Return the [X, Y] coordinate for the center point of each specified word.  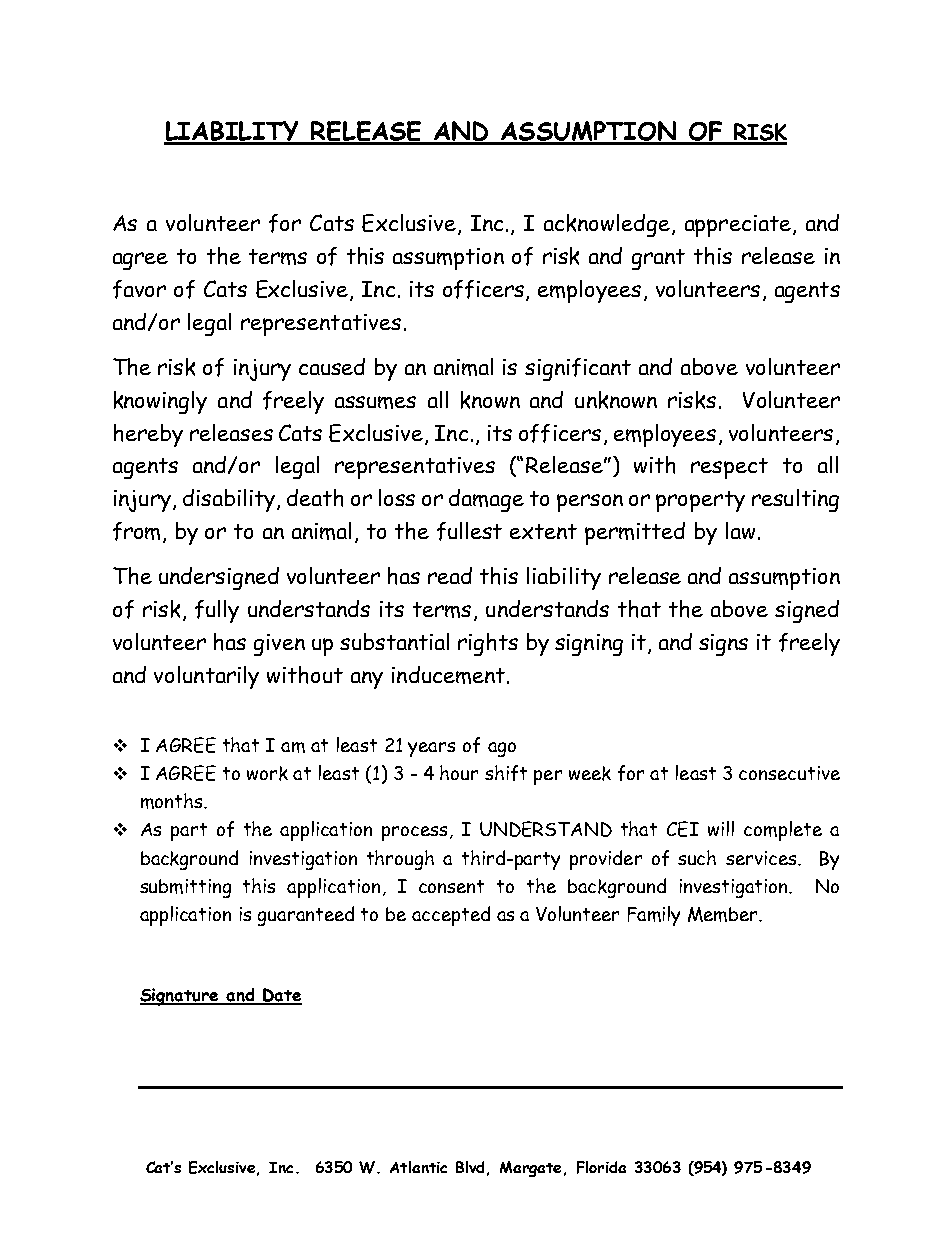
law [740, 530]
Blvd [472, 1168]
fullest [469, 531]
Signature [180, 997]
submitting [185, 888]
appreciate [738, 226]
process [414, 833]
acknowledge [607, 225]
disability [230, 500]
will [721, 828]
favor [139, 289]
